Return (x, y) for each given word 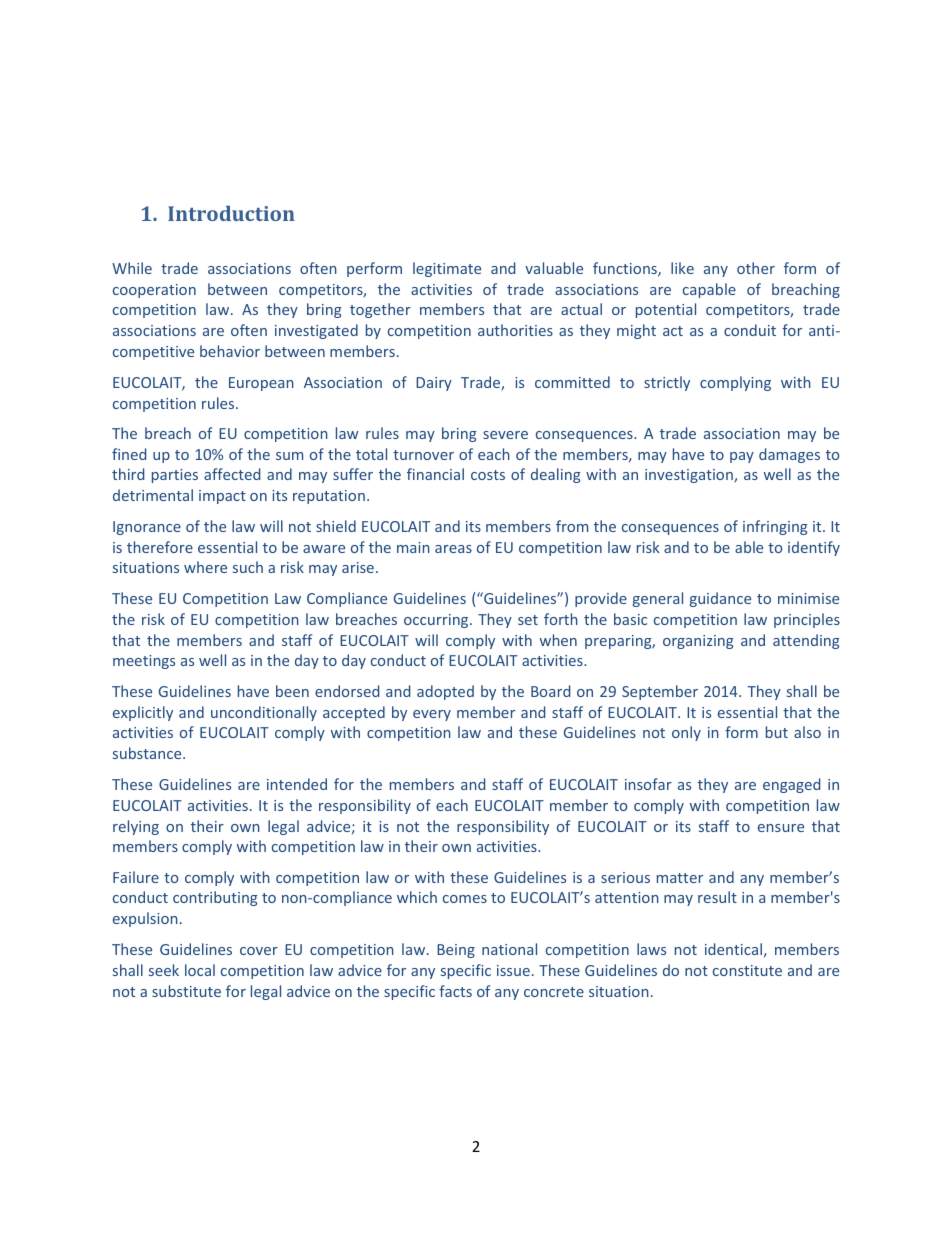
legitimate (447, 269)
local (200, 970)
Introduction (231, 213)
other (756, 268)
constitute (747, 970)
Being (456, 951)
